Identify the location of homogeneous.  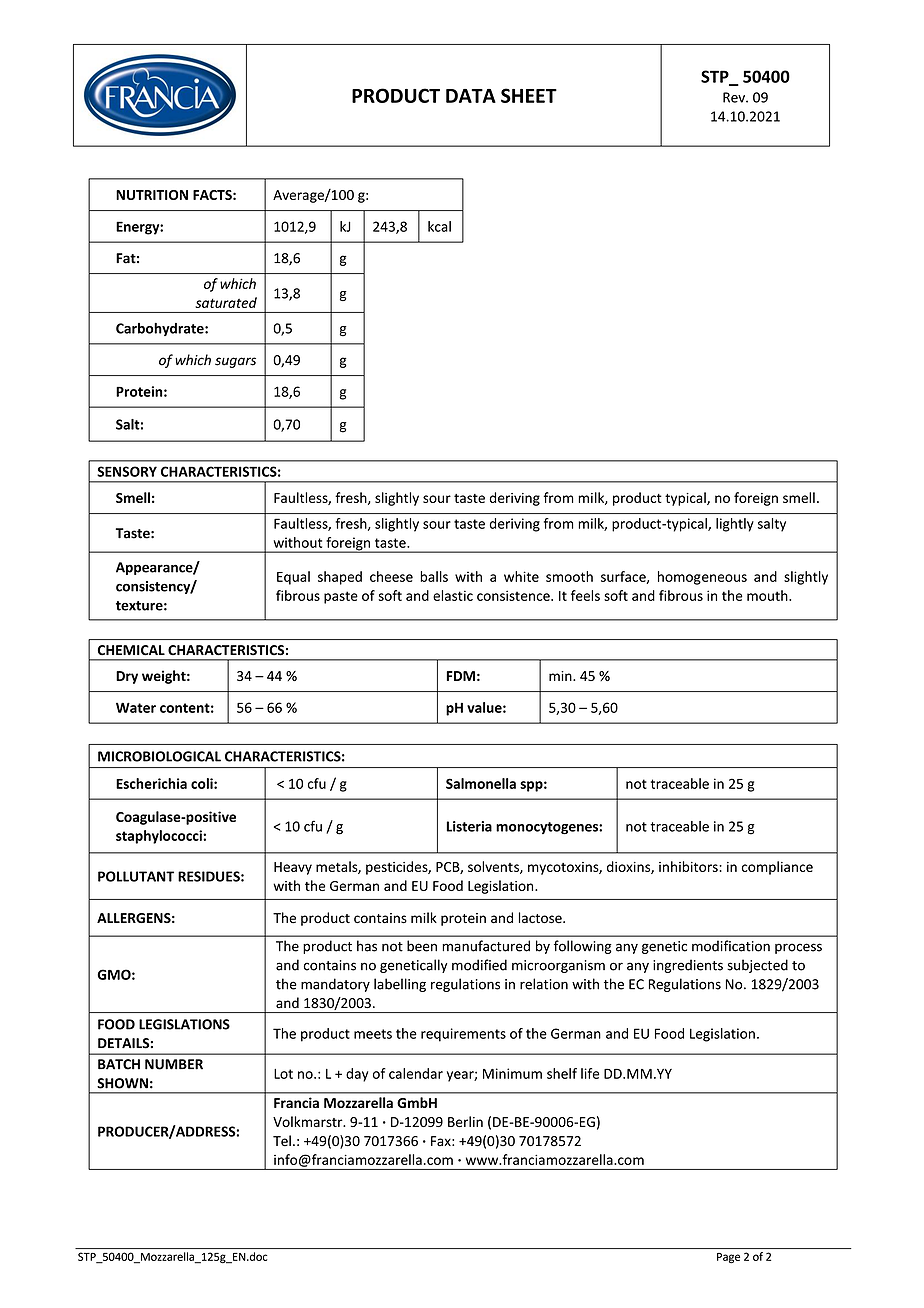
(702, 578).
